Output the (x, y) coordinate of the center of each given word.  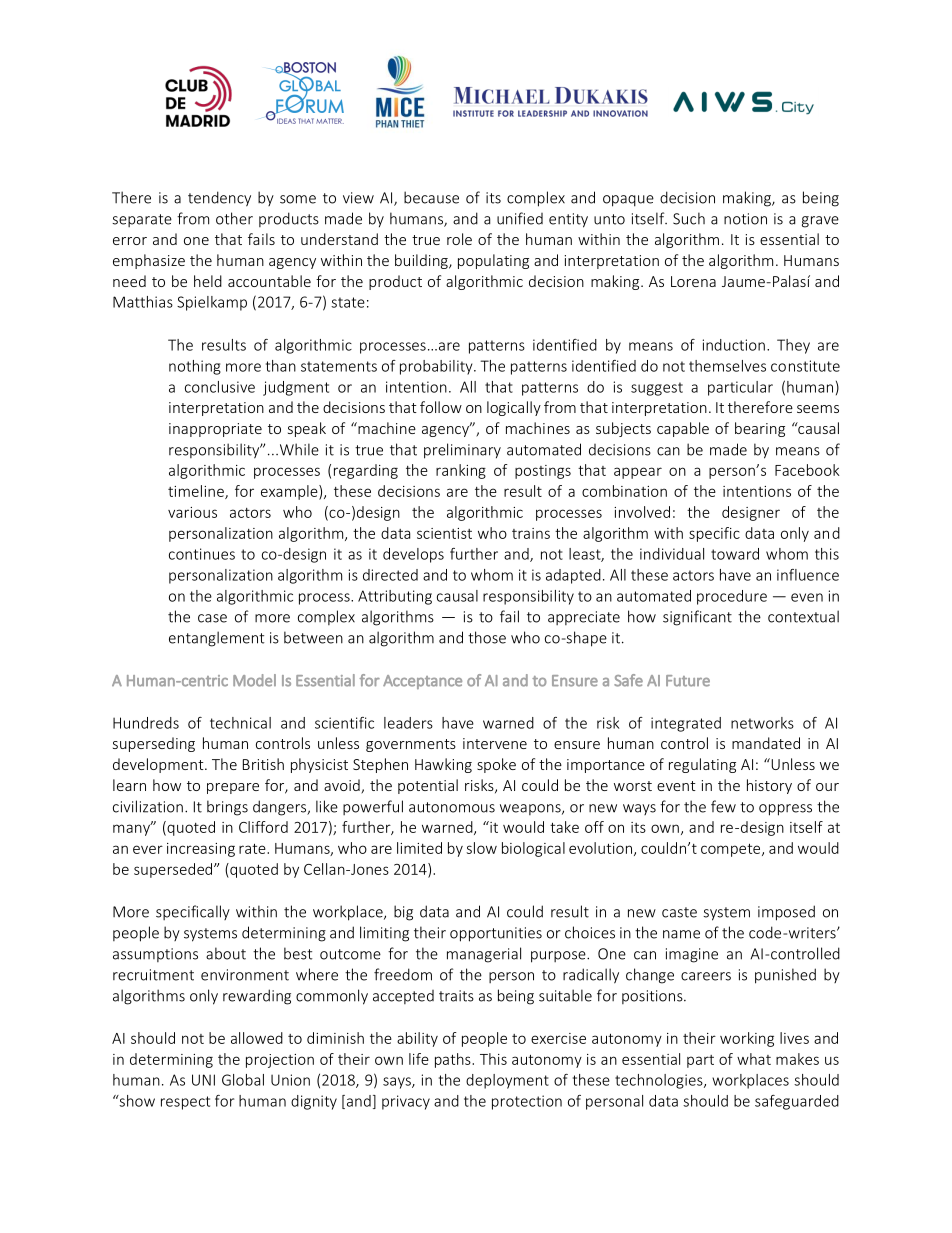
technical (240, 723)
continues (202, 554)
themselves (727, 366)
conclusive (220, 387)
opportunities (496, 934)
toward (735, 554)
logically (514, 408)
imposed (786, 913)
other (234, 218)
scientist (444, 533)
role (459, 239)
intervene (495, 743)
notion (745, 219)
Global (243, 1080)
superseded (174, 870)
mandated (766, 743)
